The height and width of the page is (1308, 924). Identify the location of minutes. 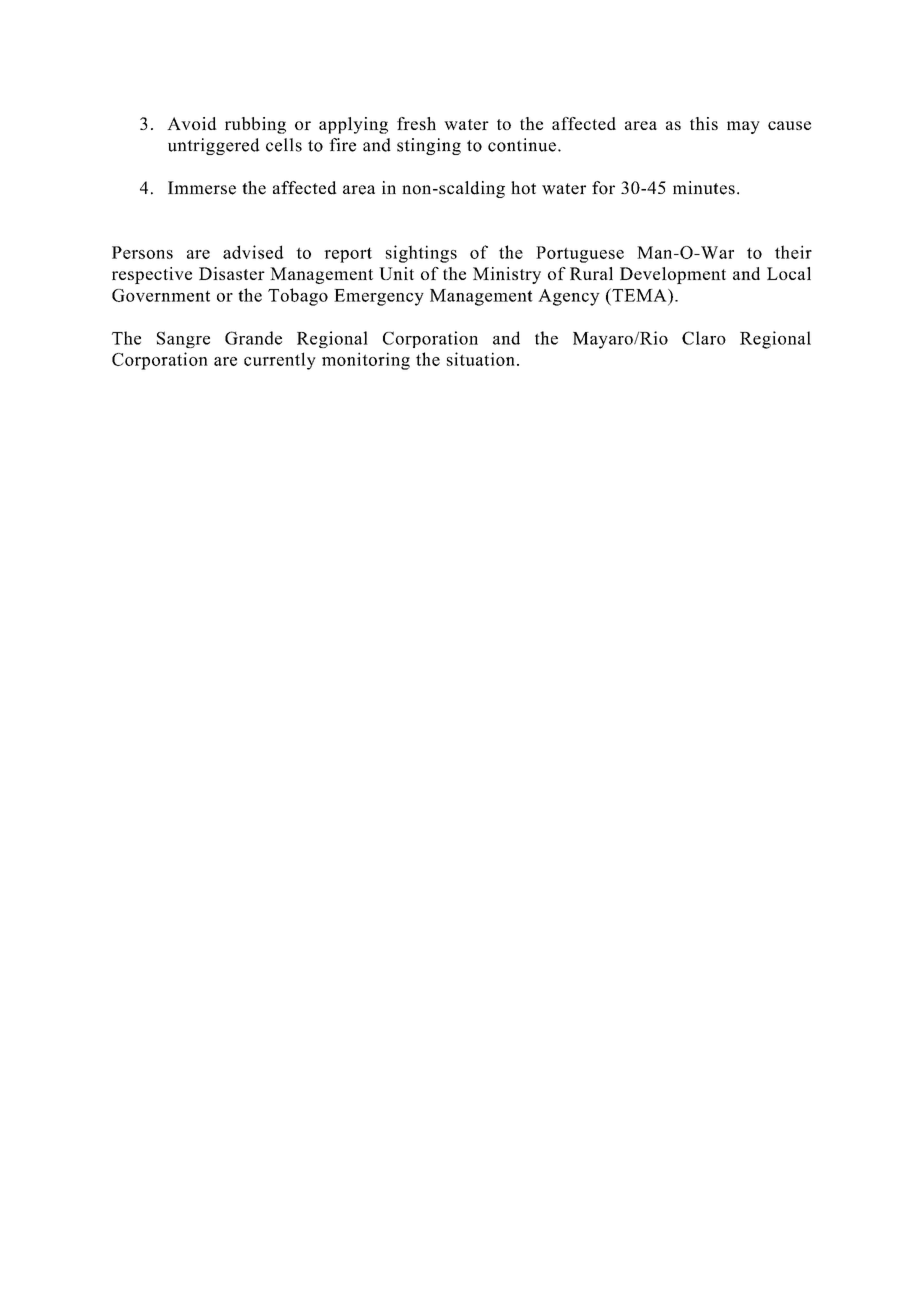
(704, 188).
